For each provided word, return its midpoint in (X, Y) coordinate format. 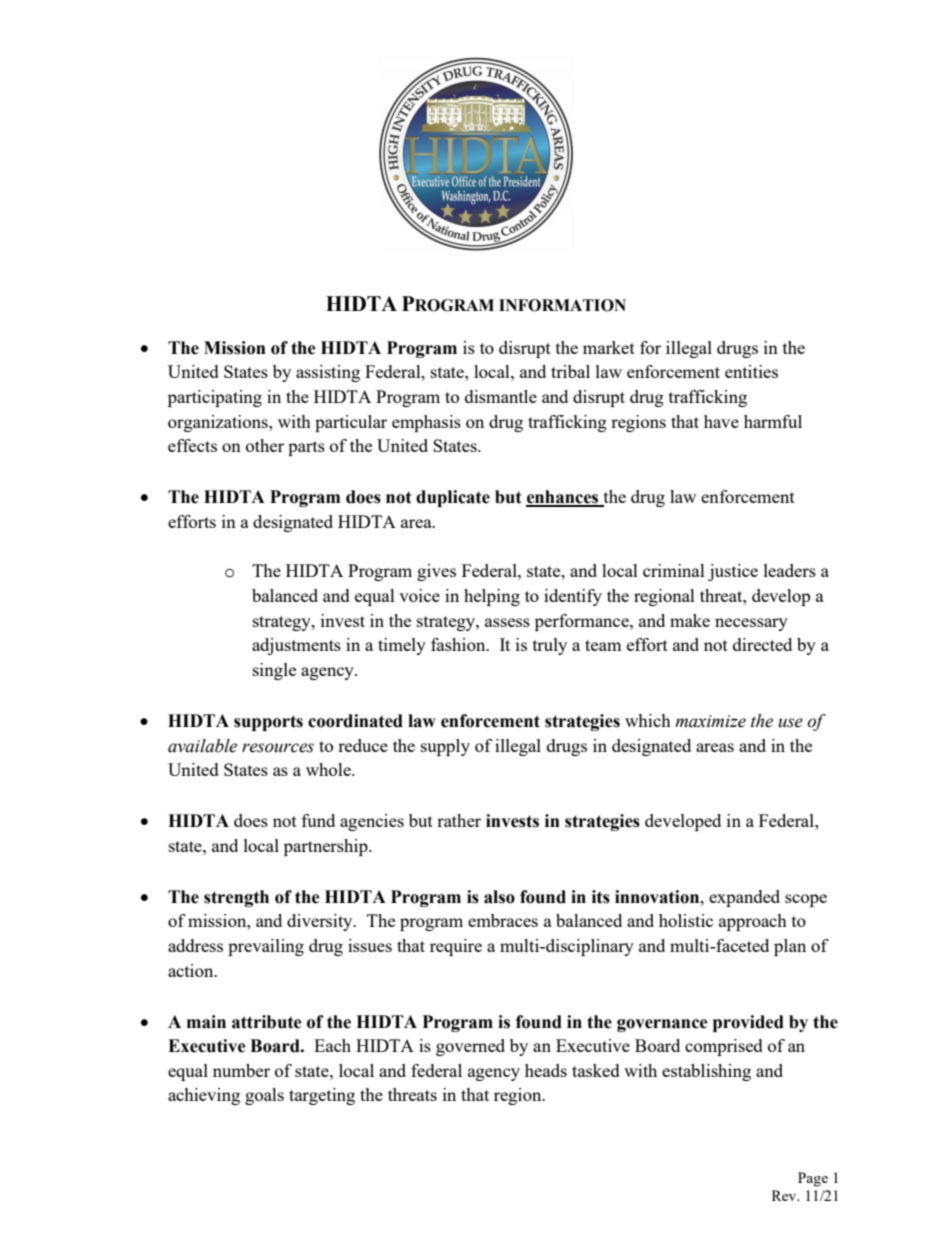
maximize (710, 721)
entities (751, 371)
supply (445, 747)
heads (546, 1070)
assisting (328, 373)
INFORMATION (562, 305)
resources (278, 748)
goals (264, 1096)
